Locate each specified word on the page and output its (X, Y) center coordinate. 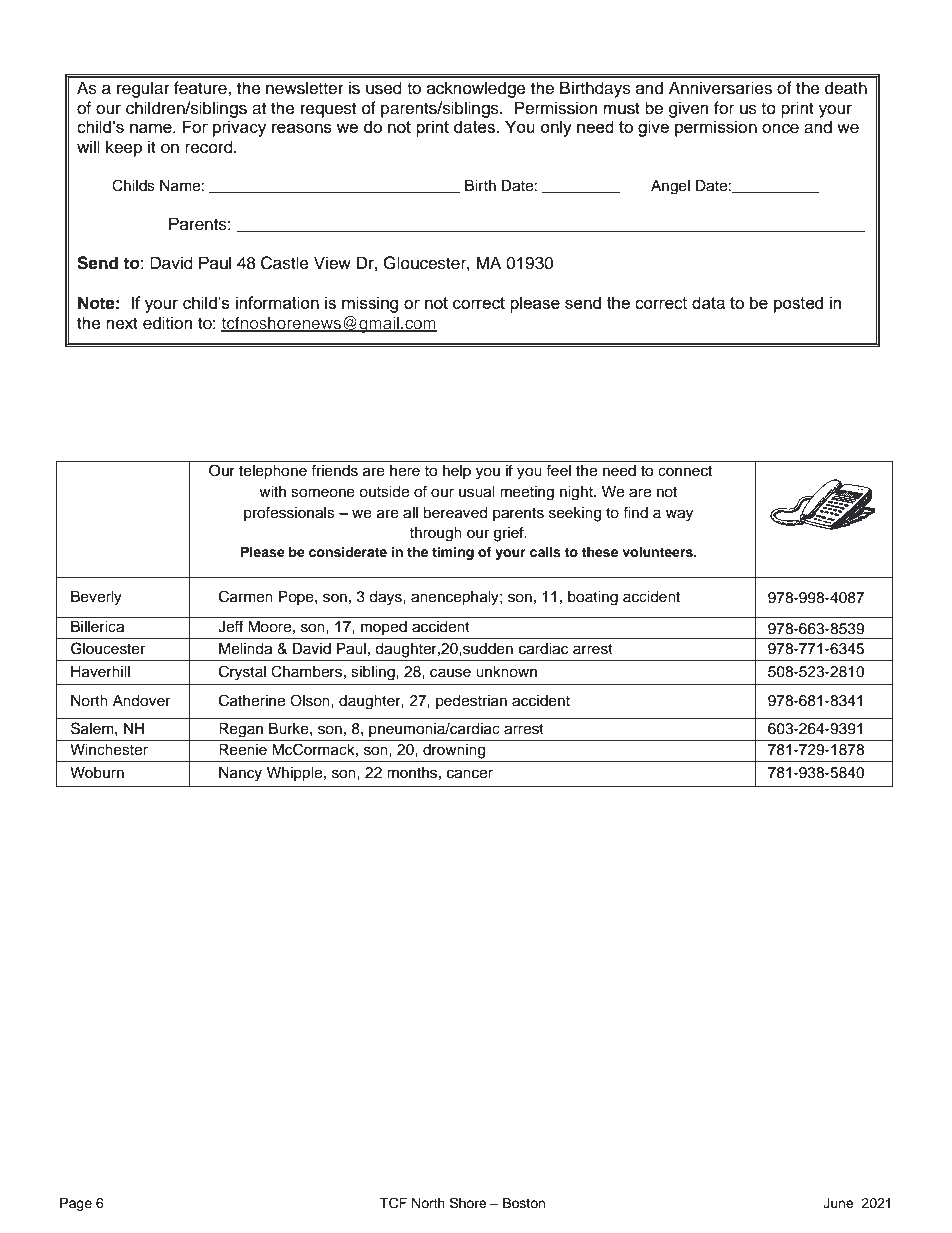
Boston (524, 1203)
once (780, 128)
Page (76, 1204)
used (384, 88)
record (210, 147)
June (838, 1203)
